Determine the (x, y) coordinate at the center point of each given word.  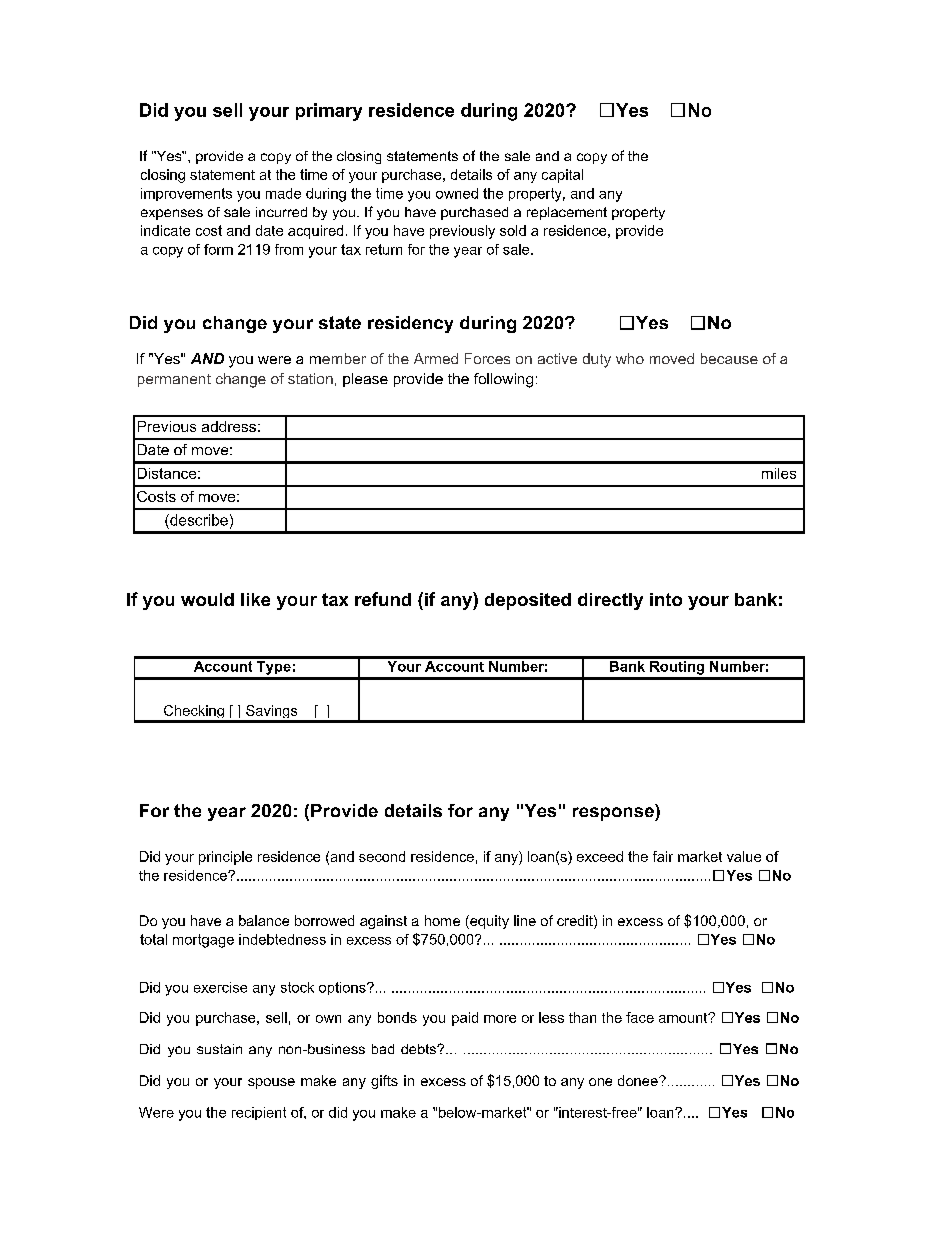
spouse (271, 1083)
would (207, 599)
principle (225, 858)
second (382, 856)
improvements (186, 194)
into (666, 599)
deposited (528, 601)
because (729, 358)
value (744, 856)
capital (562, 176)
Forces (487, 358)
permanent (174, 380)
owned (457, 193)
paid (465, 1019)
